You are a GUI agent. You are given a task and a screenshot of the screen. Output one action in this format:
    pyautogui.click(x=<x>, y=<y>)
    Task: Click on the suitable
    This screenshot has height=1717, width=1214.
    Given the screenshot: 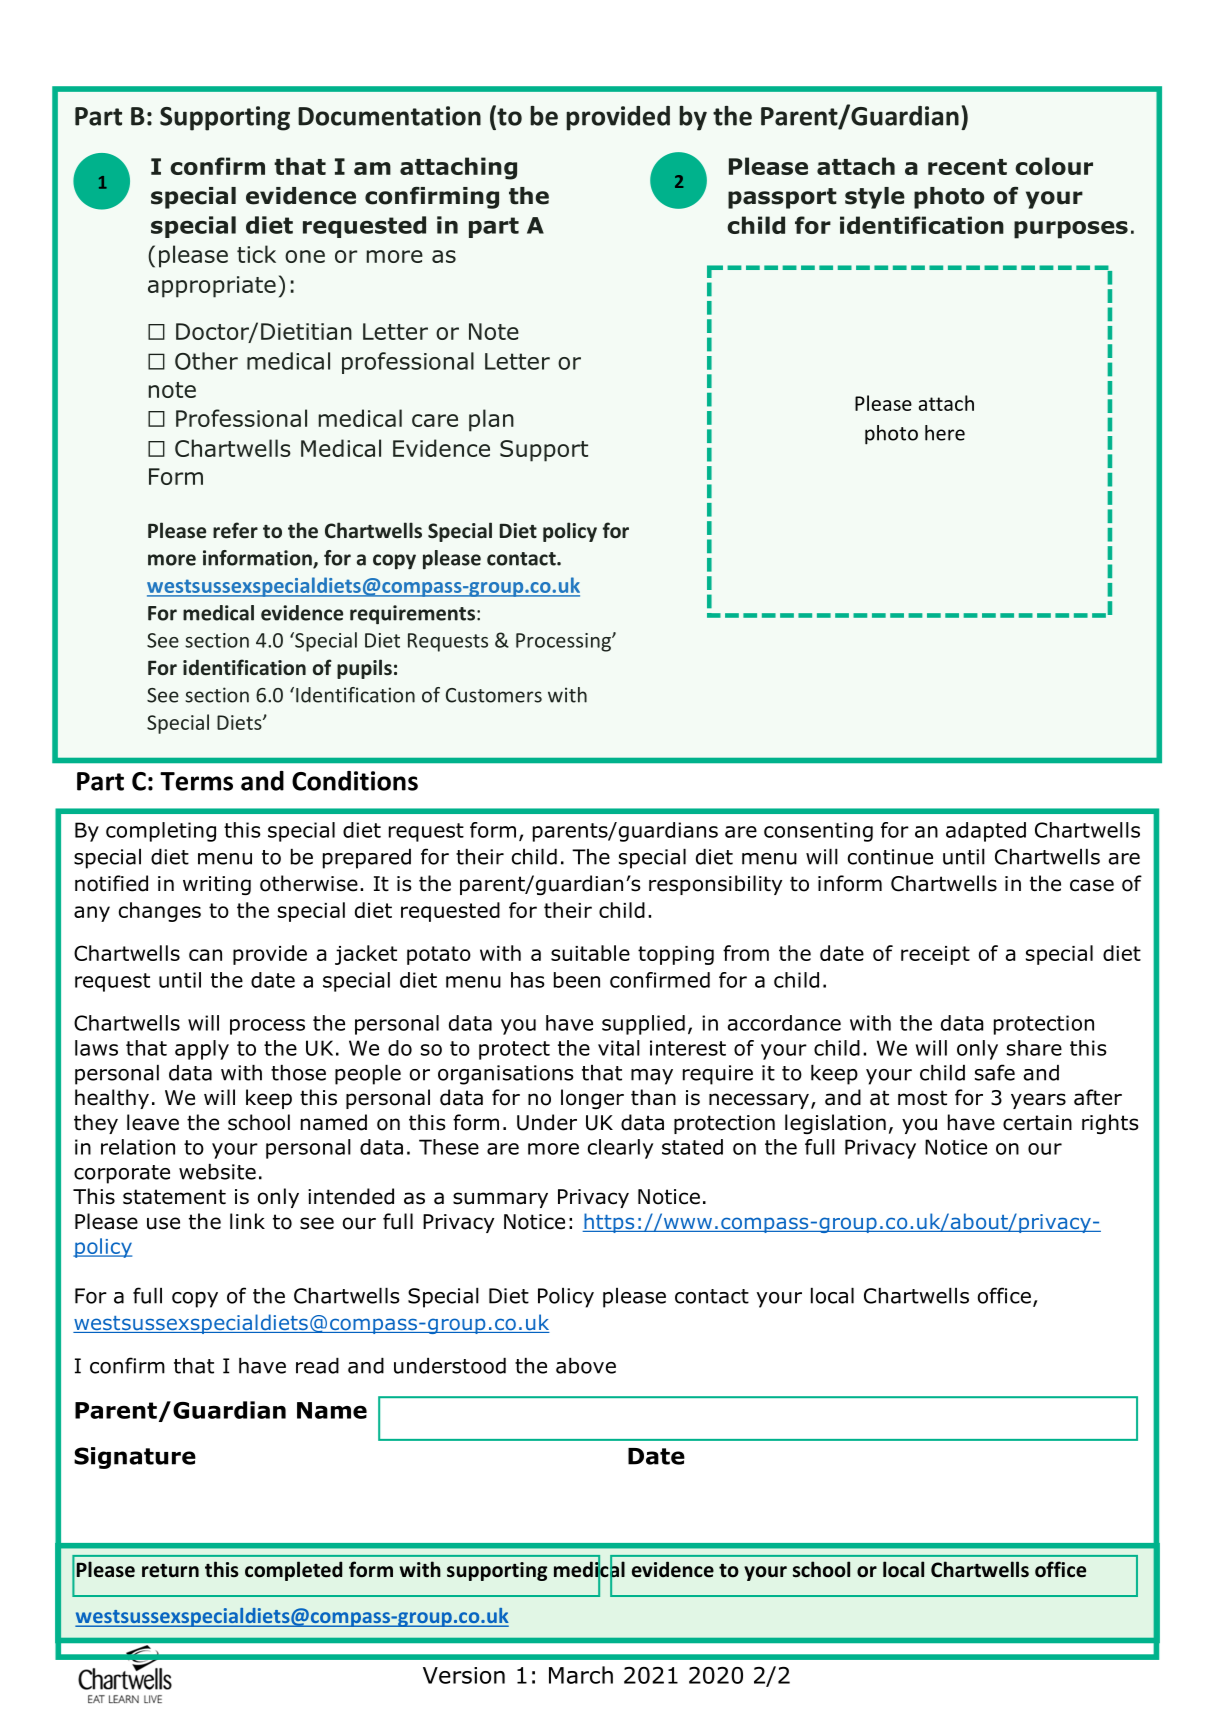 What is the action you would take?
    pyautogui.click(x=590, y=953)
